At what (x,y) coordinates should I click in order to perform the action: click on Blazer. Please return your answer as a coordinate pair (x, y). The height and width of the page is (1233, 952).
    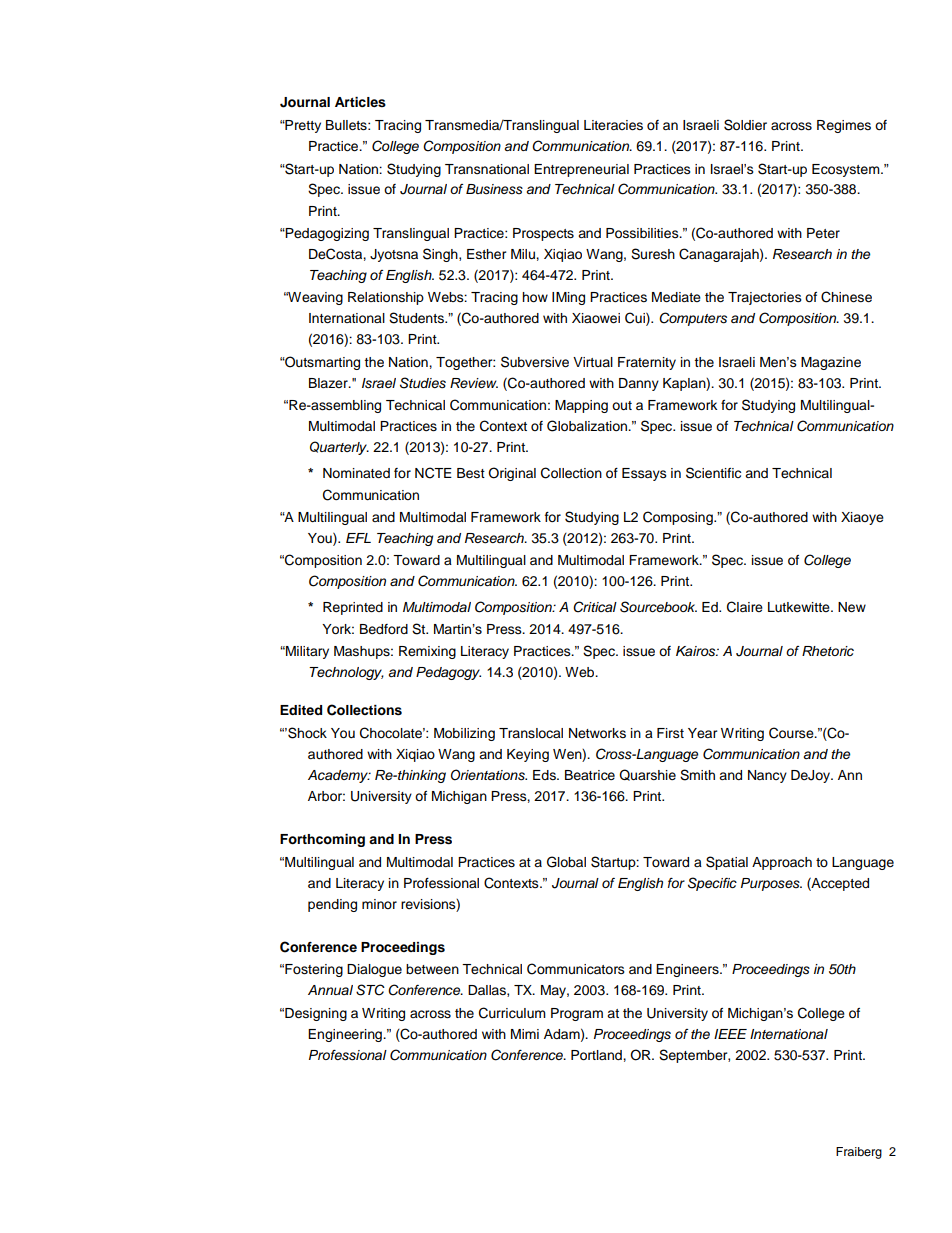
    Looking at the image, I should click on (329, 383).
